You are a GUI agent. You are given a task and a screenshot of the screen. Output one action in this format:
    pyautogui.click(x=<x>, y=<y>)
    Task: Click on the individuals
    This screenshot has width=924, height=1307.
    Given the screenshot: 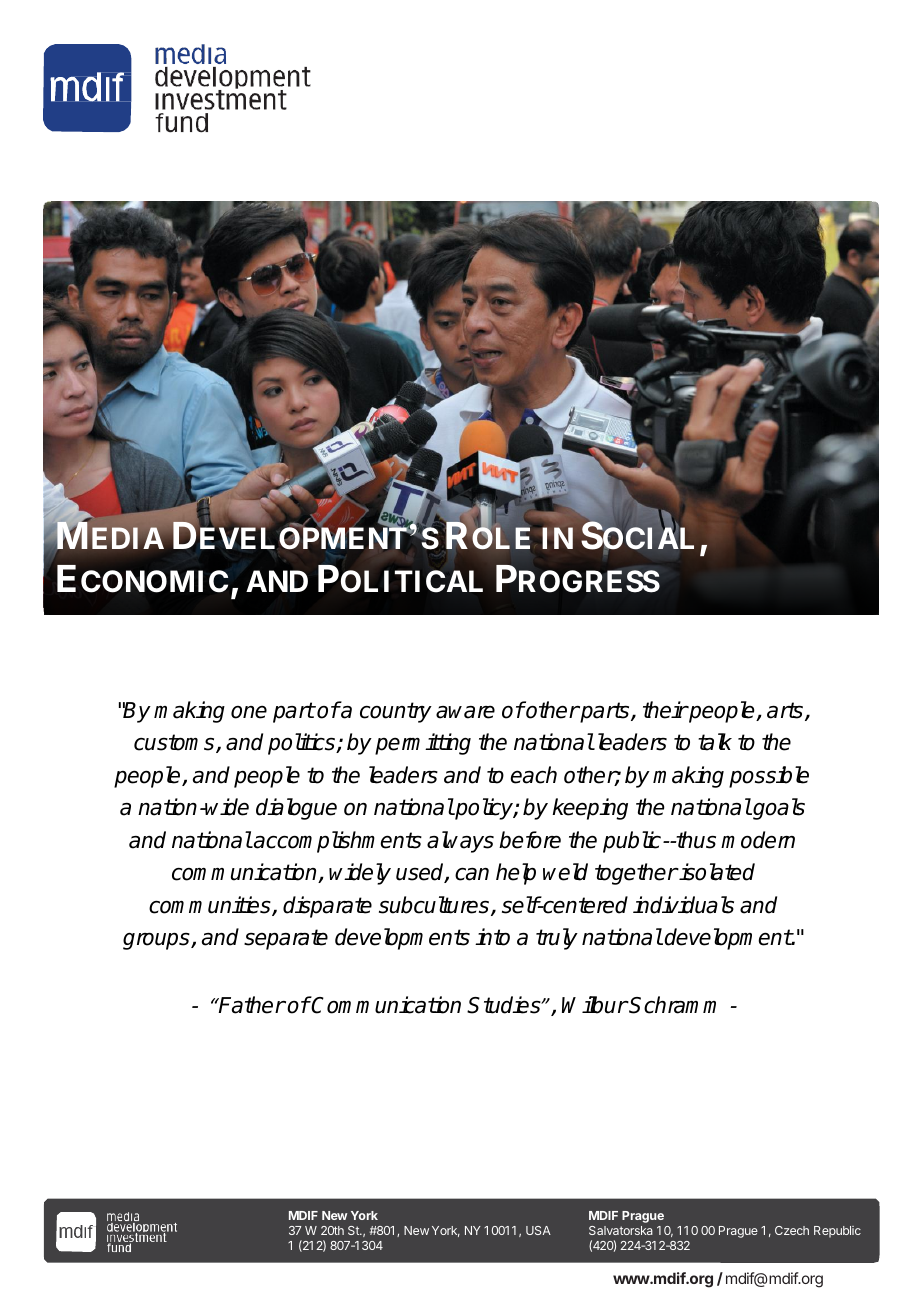 What is the action you would take?
    pyautogui.click(x=683, y=905)
